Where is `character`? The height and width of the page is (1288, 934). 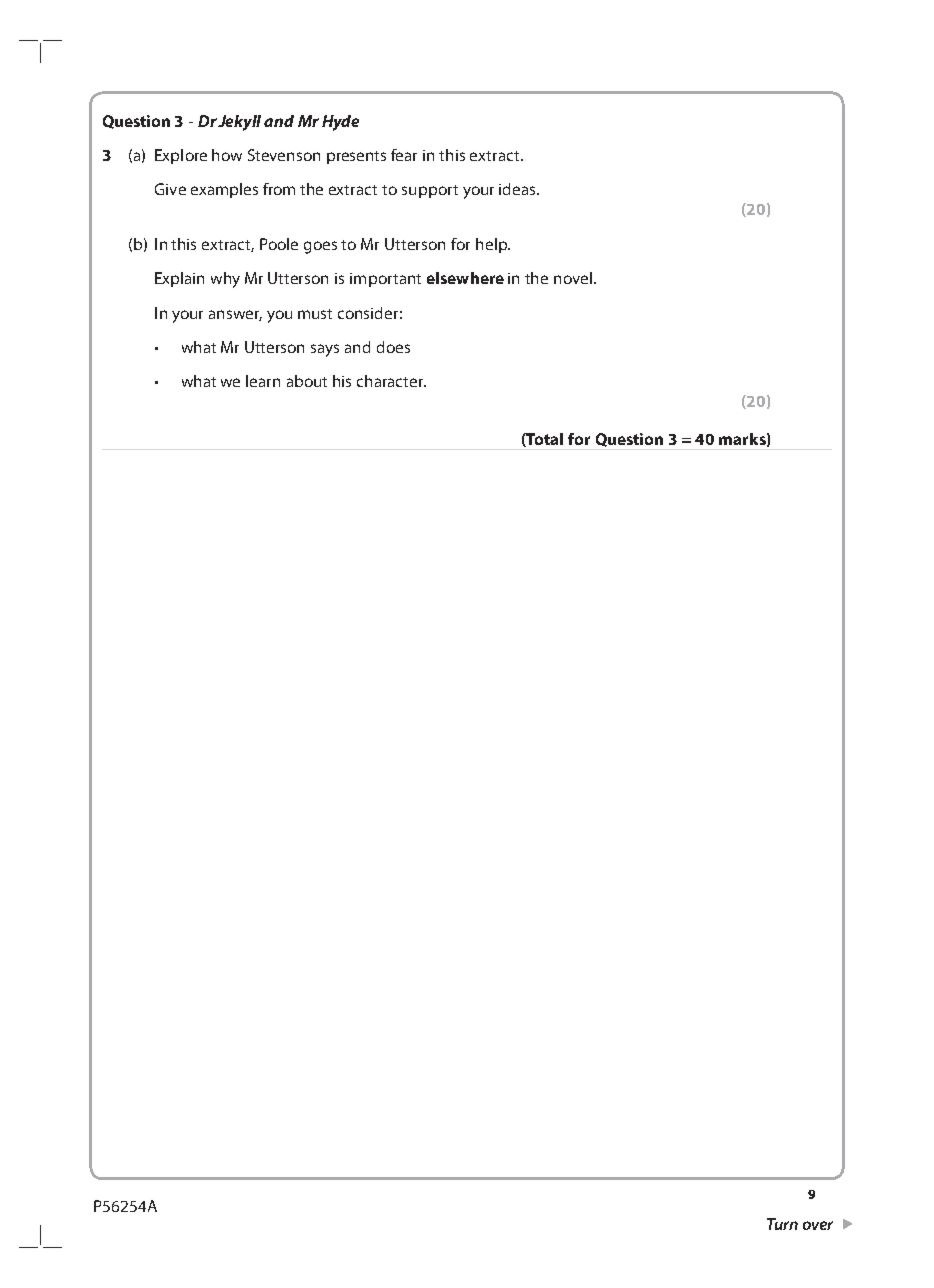 character is located at coordinates (391, 381).
